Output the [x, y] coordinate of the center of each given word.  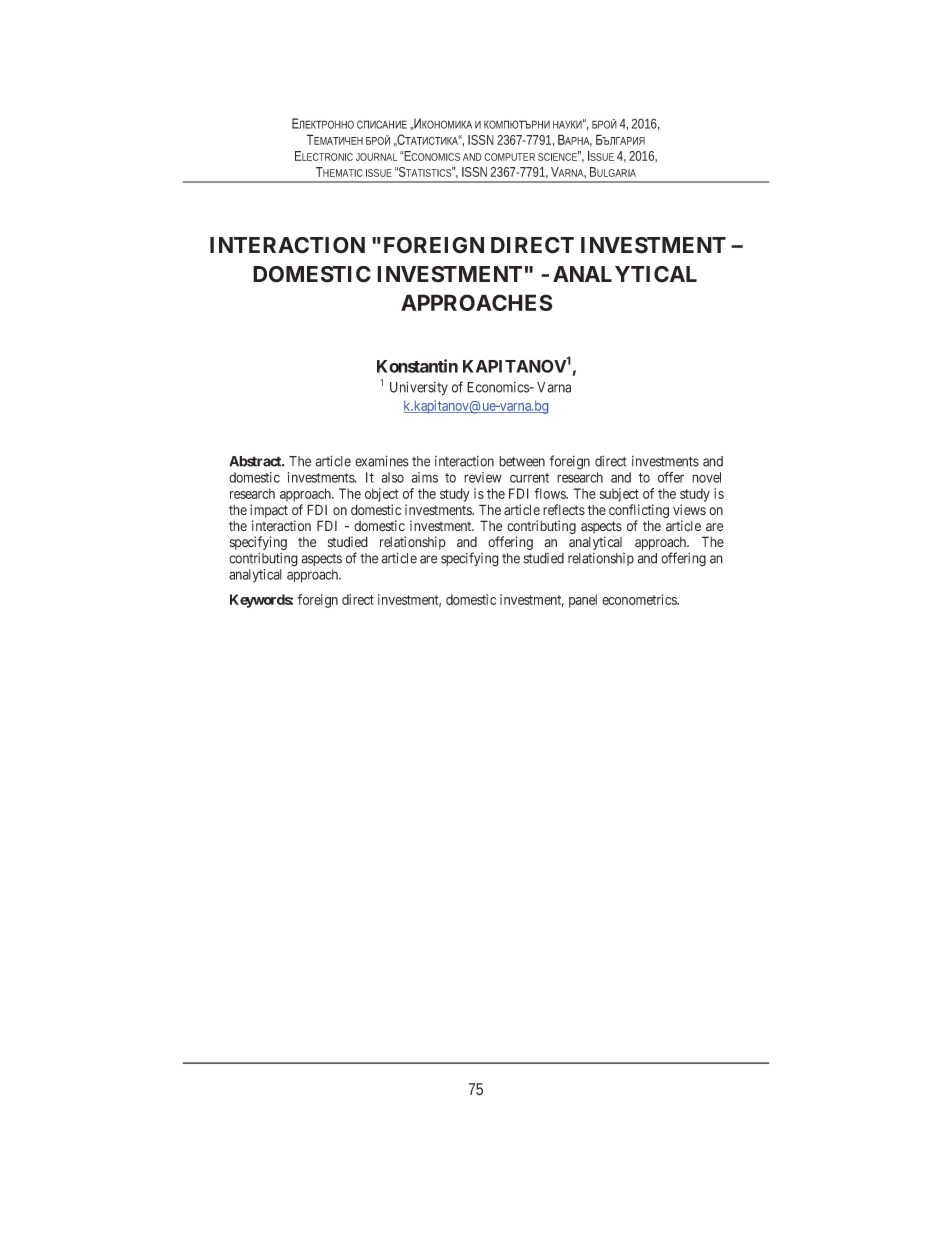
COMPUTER [509, 157]
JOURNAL [376, 157]
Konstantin [417, 366]
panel [583, 601]
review [483, 477]
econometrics [640, 599]
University [419, 388]
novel [706, 477]
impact [269, 512]
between [522, 461]
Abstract [256, 461]
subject [619, 496]
